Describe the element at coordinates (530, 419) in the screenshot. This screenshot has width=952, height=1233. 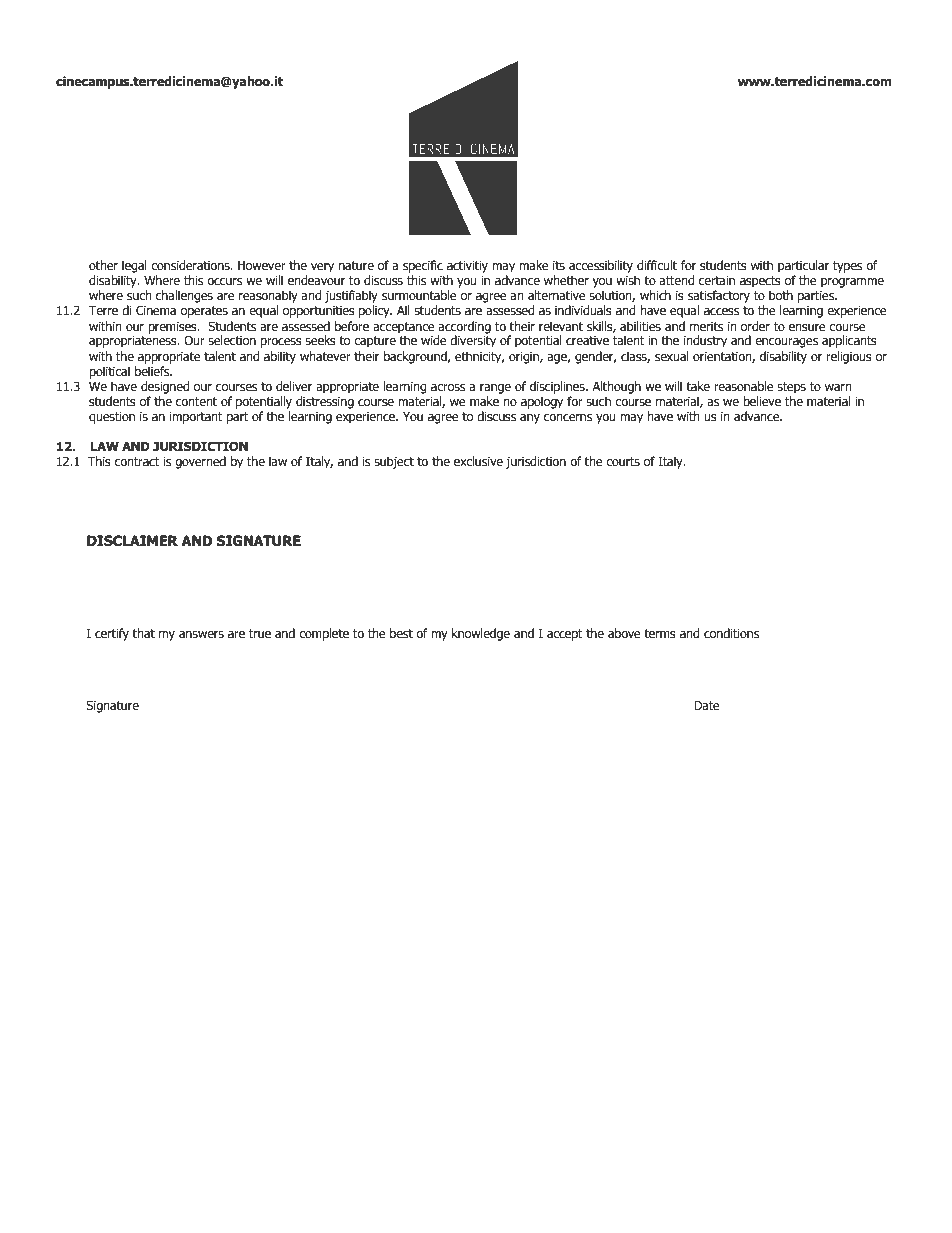
I see `any` at that location.
